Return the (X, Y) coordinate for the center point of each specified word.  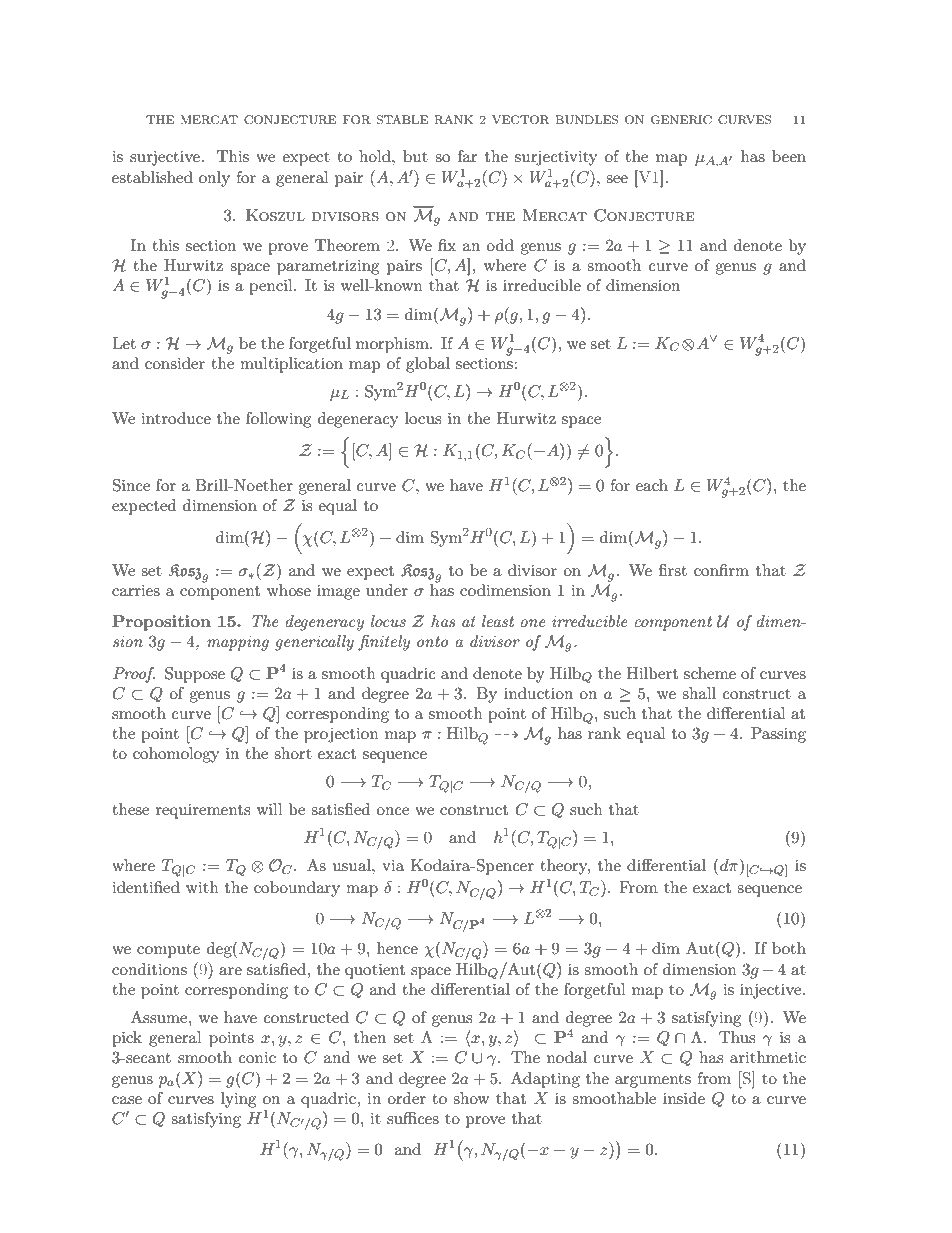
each (652, 485)
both (789, 948)
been (789, 156)
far (468, 156)
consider (175, 363)
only (214, 179)
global (428, 365)
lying (238, 1100)
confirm (721, 570)
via (393, 865)
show (471, 1098)
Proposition (161, 623)
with (202, 887)
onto (432, 641)
